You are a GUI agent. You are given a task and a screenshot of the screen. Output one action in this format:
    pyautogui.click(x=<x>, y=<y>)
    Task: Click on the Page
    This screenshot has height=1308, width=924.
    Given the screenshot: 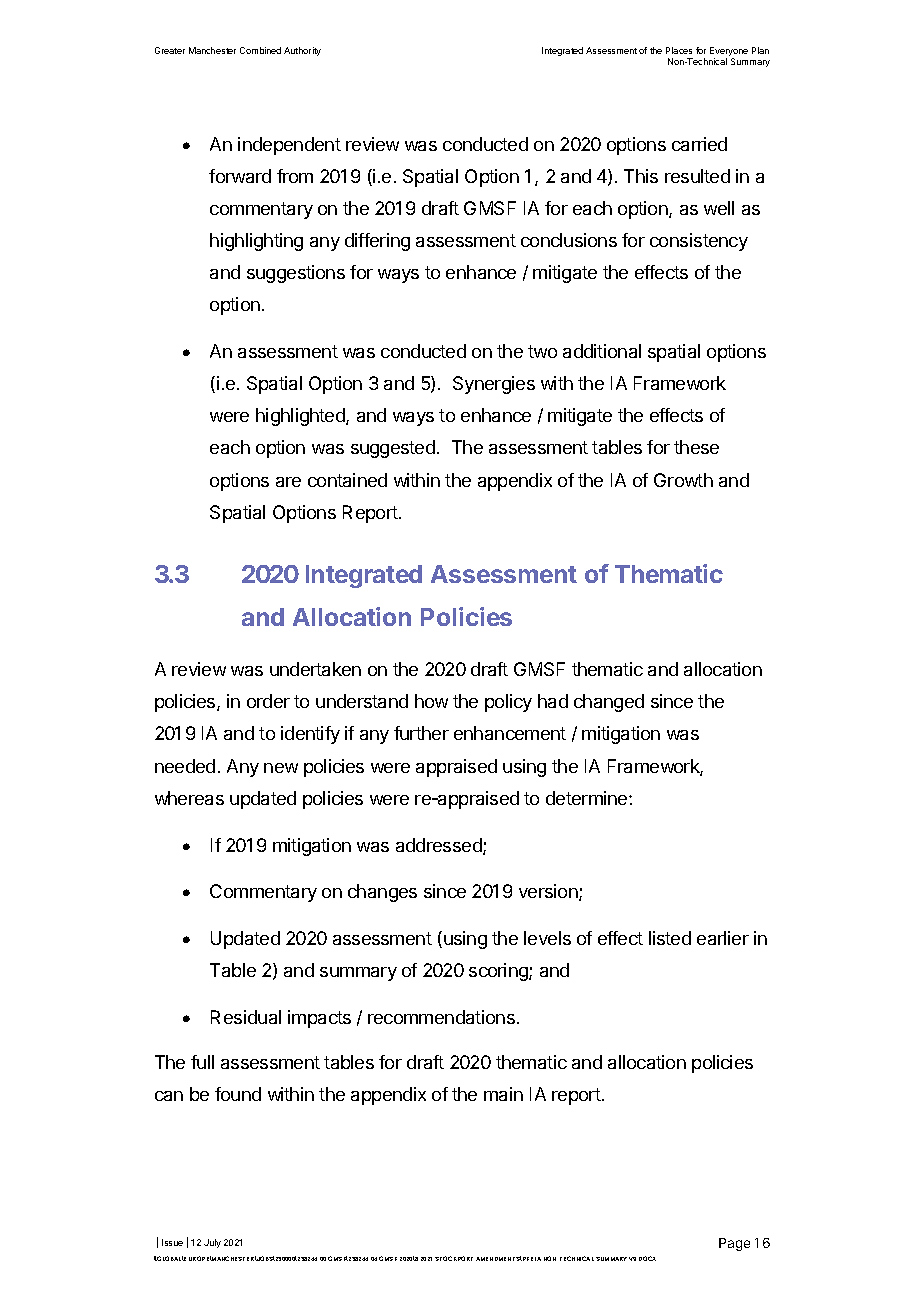 What is the action you would take?
    pyautogui.click(x=734, y=1244)
